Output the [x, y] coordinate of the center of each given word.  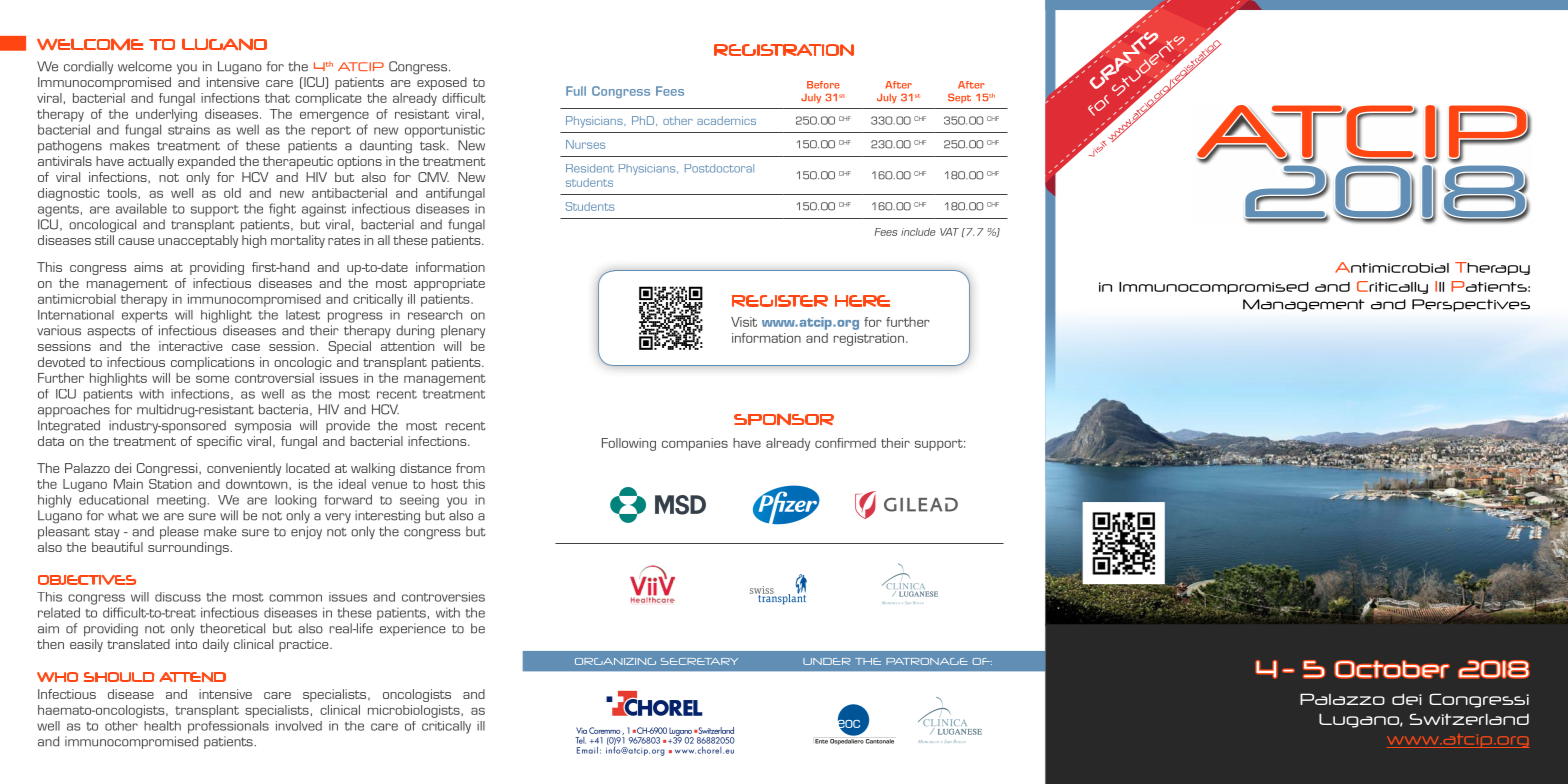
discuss [178, 597]
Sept [959, 98]
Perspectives [1471, 305]
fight [282, 210]
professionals [228, 727]
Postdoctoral [719, 168]
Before [823, 85]
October [1392, 669]
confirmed [845, 443]
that [277, 98]
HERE [862, 301]
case [246, 347]
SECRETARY [699, 661]
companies [695, 444]
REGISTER [780, 301]
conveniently [244, 469]
